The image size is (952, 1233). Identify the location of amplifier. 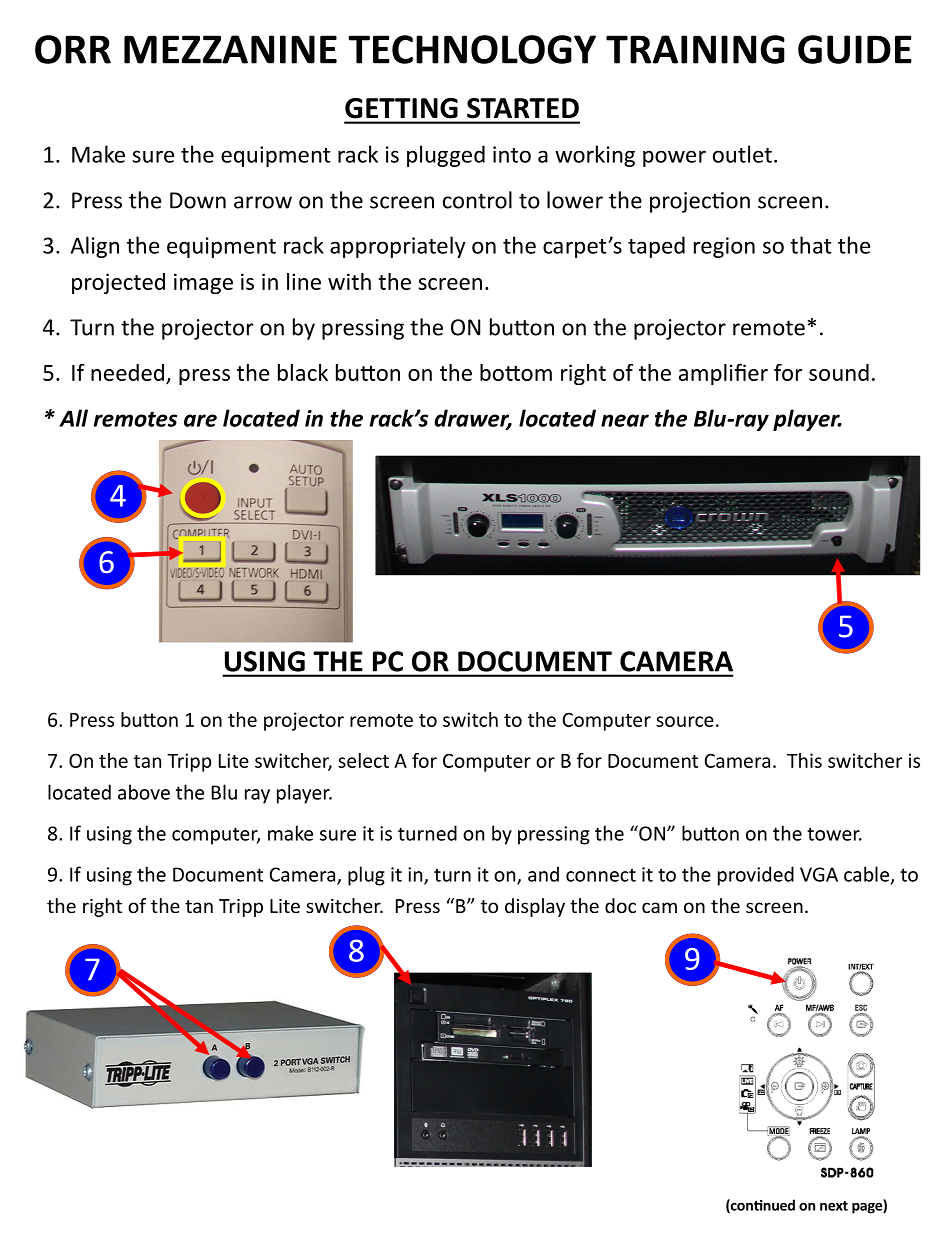
(723, 374).
